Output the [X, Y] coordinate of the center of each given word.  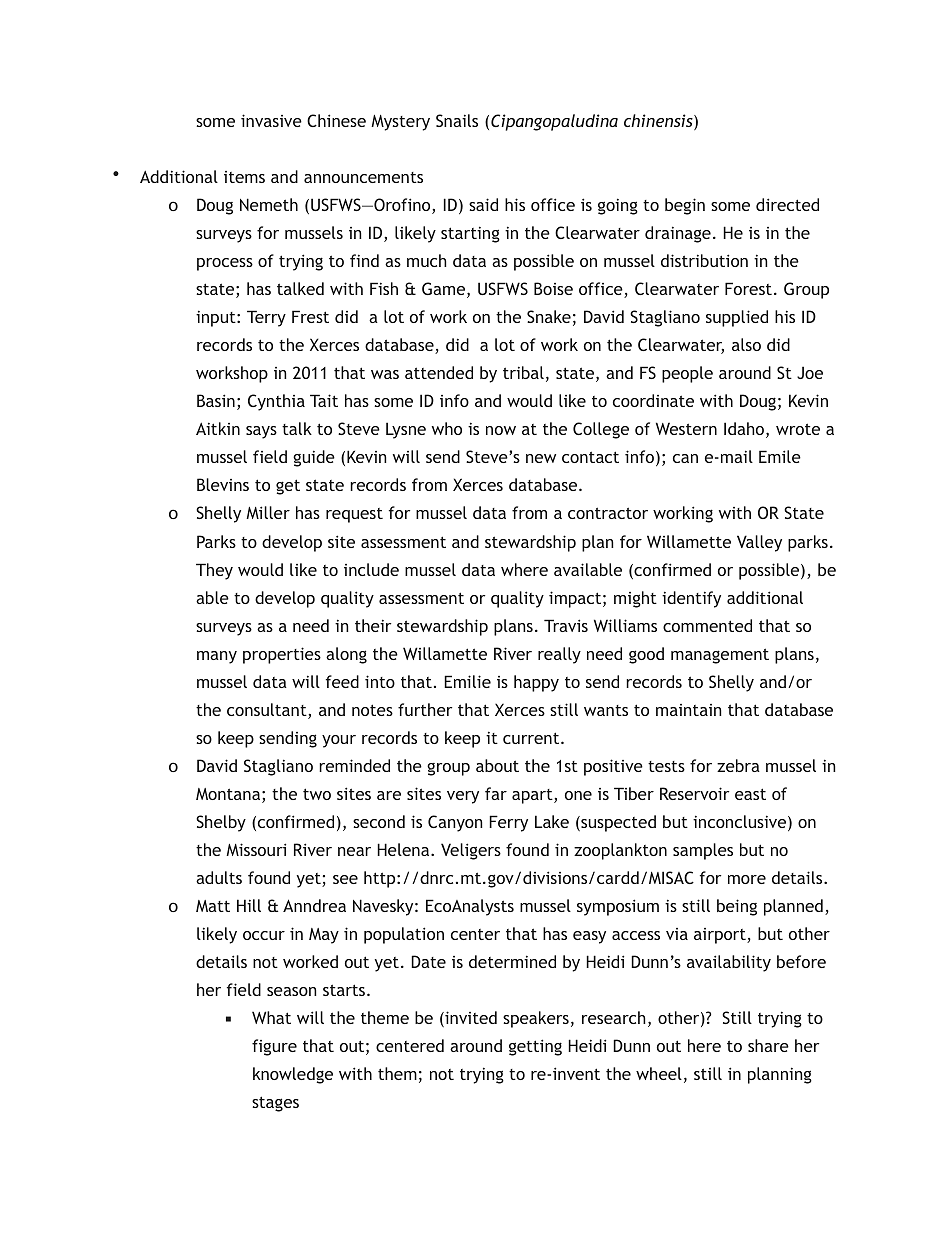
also [746, 344]
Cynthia [276, 402]
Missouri [256, 849]
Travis [566, 625]
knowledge [293, 1075]
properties [282, 655]
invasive [271, 120]
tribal [523, 372]
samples [703, 851]
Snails [457, 120]
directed [787, 204]
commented [707, 625]
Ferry [508, 823]
